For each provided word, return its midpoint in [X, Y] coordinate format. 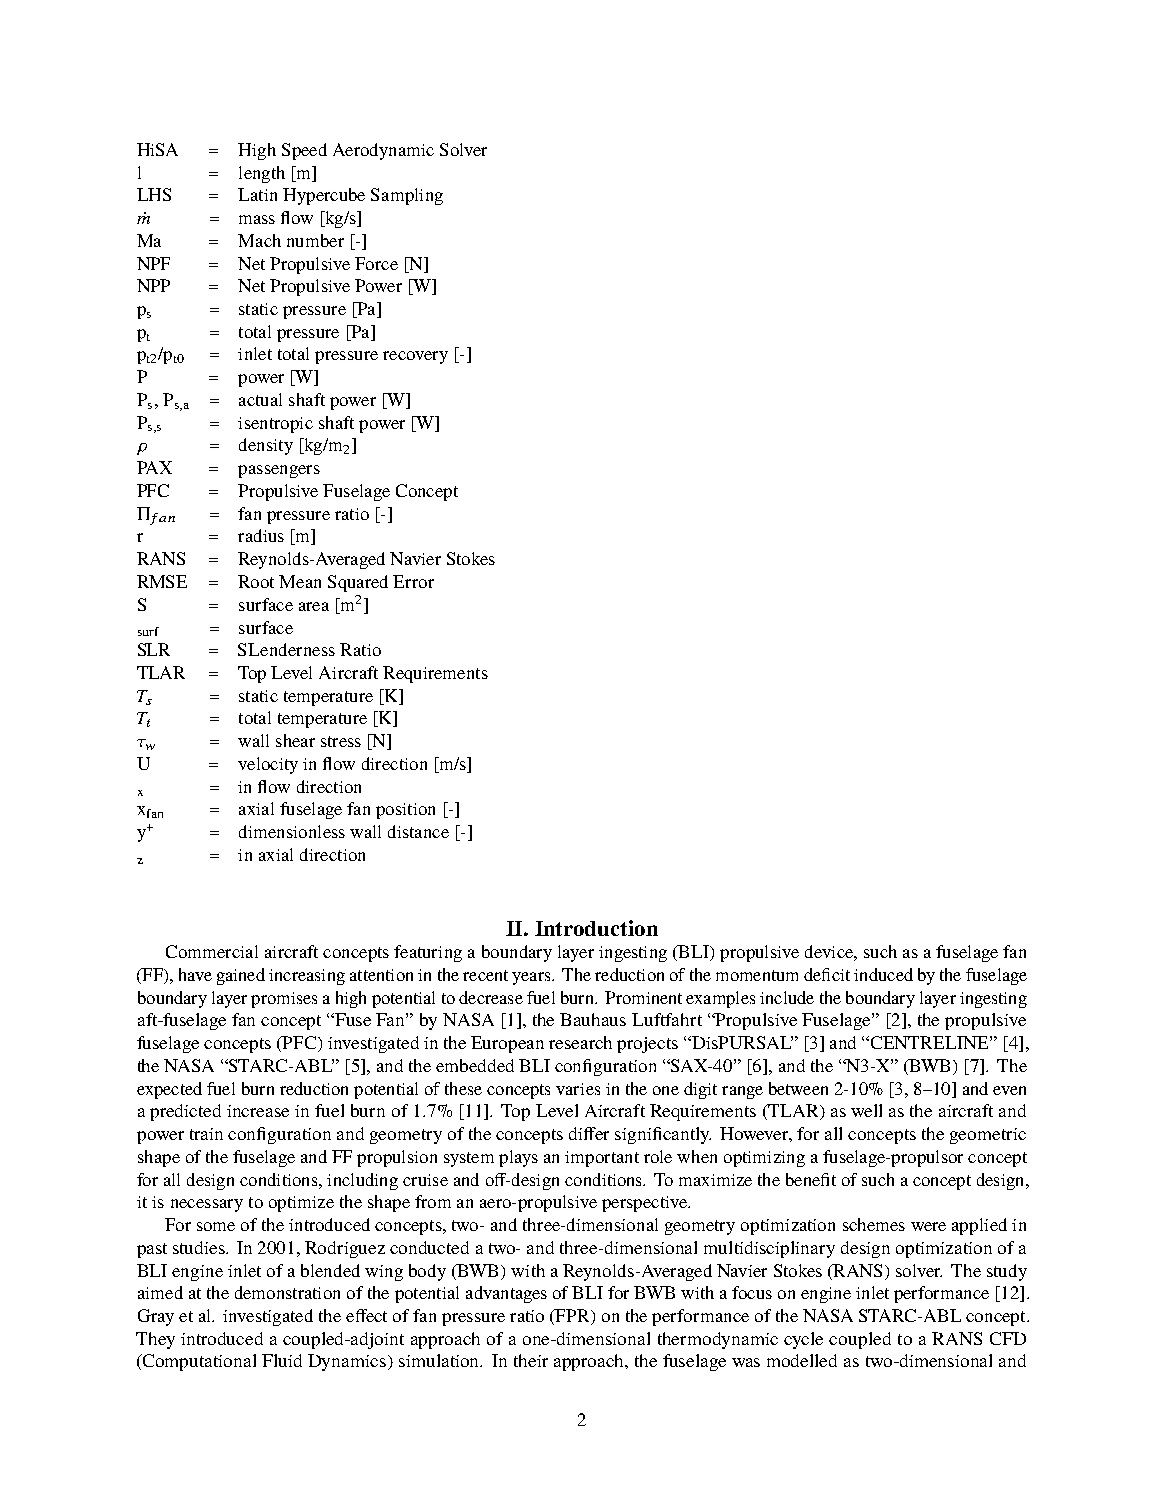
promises [284, 1000]
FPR [573, 1316]
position [405, 811]
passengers [279, 471]
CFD [1008, 1338]
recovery [415, 357]
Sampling [407, 196]
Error [413, 581]
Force [376, 263]
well [866, 1110]
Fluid [282, 1360]
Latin [257, 194]
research [580, 1042]
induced [883, 974]
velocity [268, 765]
